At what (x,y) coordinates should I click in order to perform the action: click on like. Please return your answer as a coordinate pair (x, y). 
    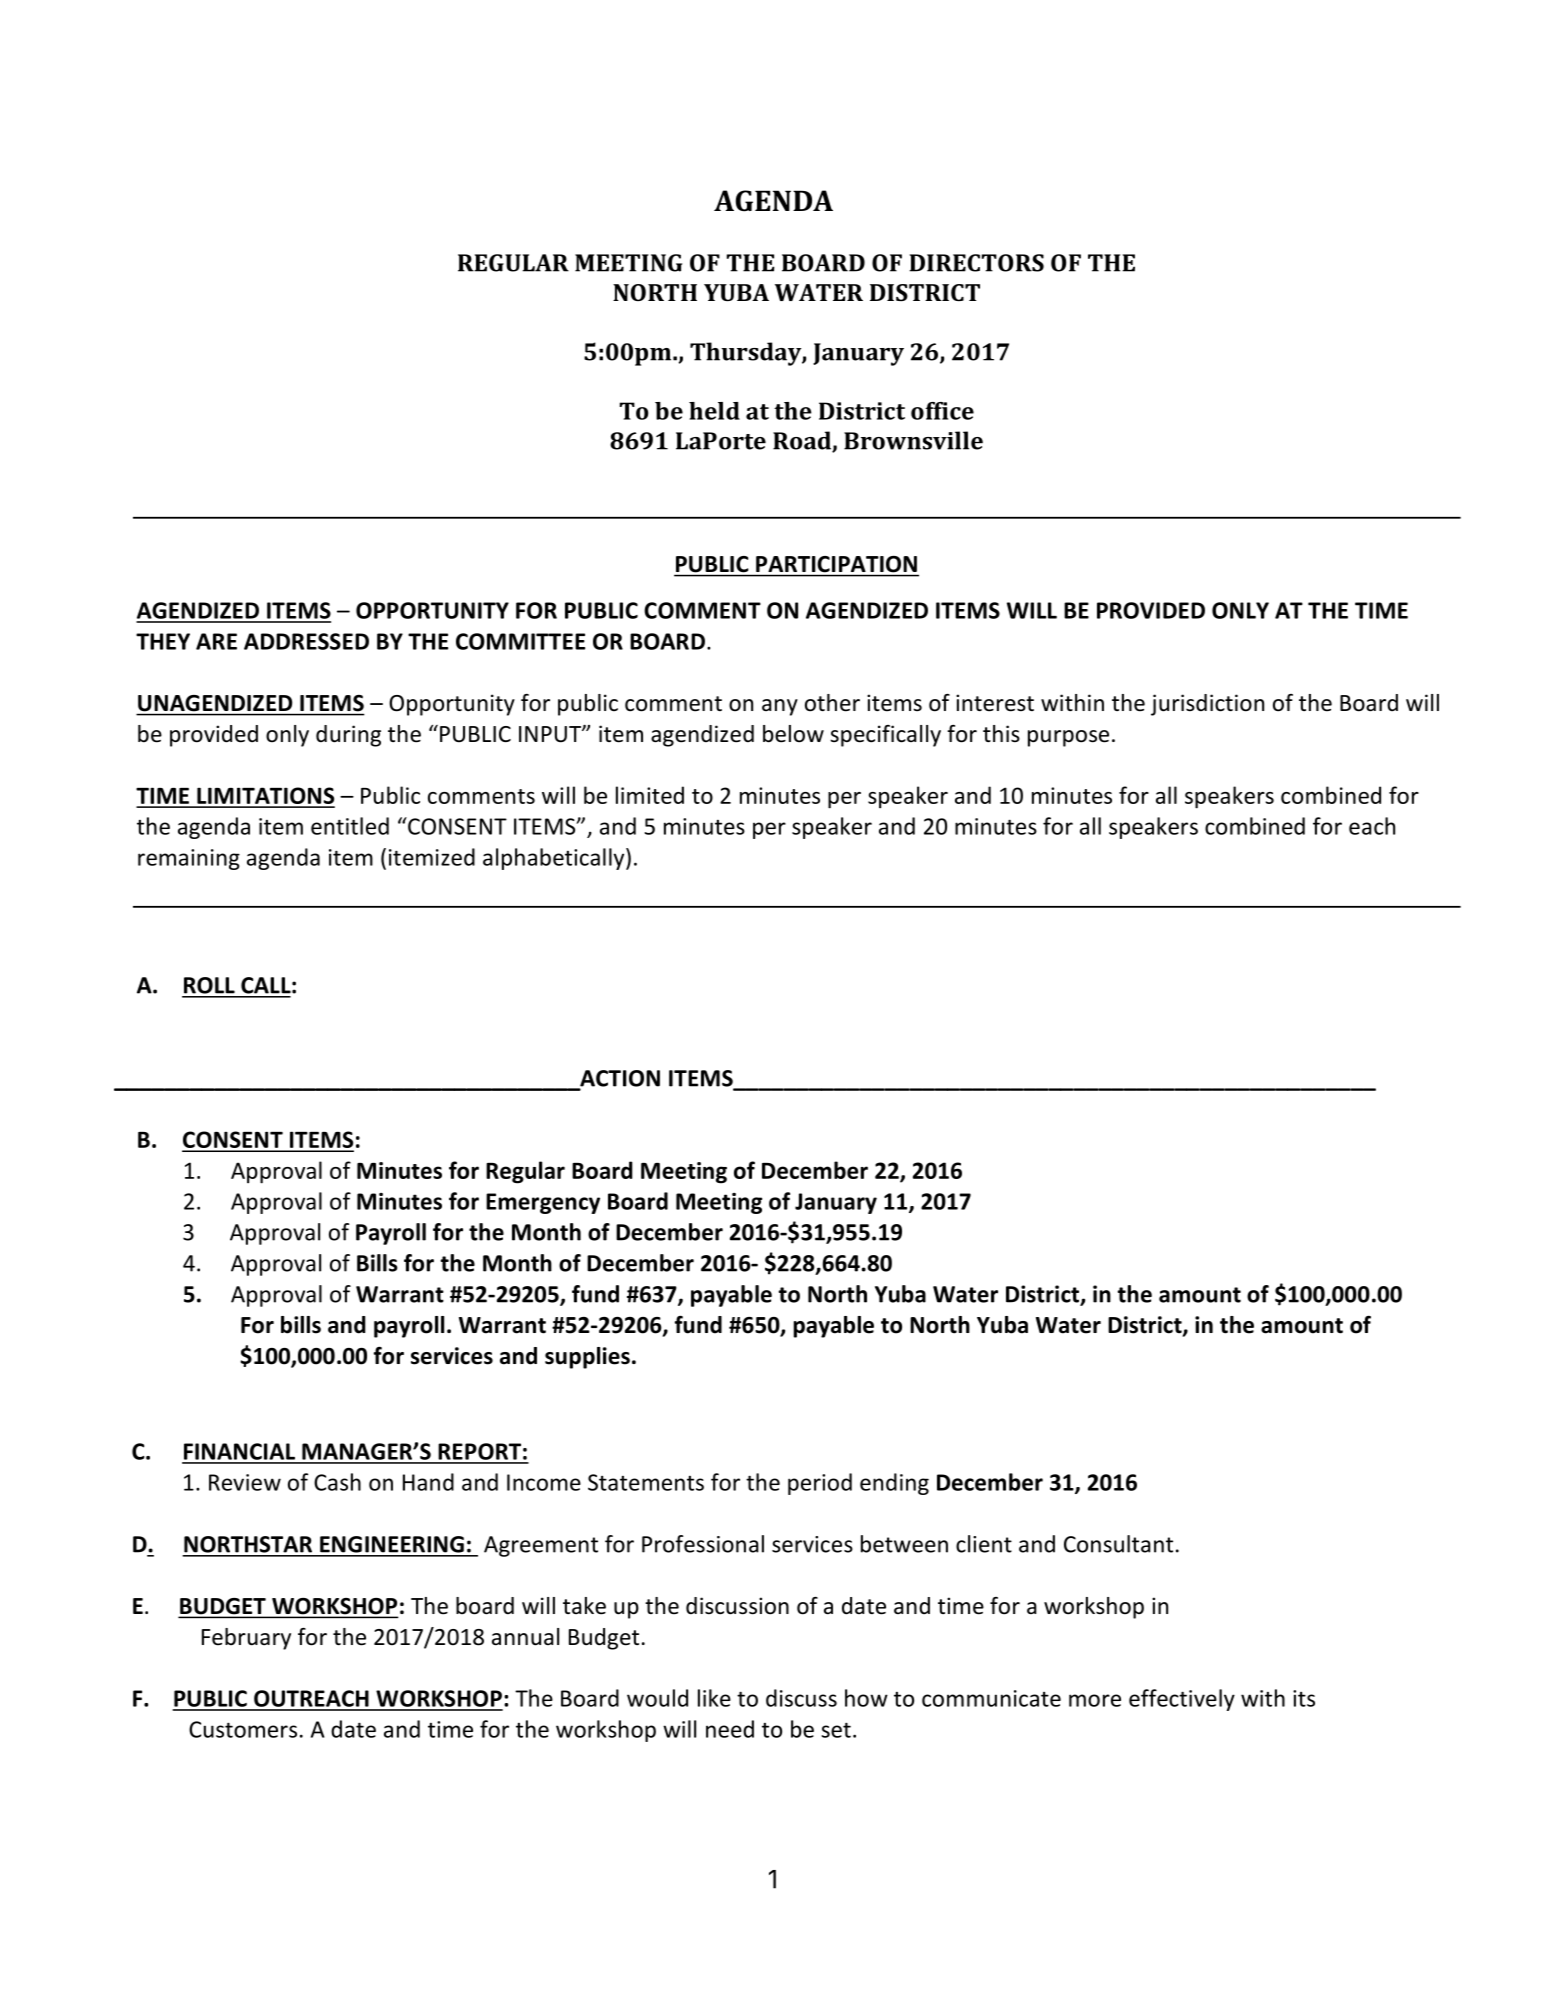
    Looking at the image, I should click on (714, 1698).
